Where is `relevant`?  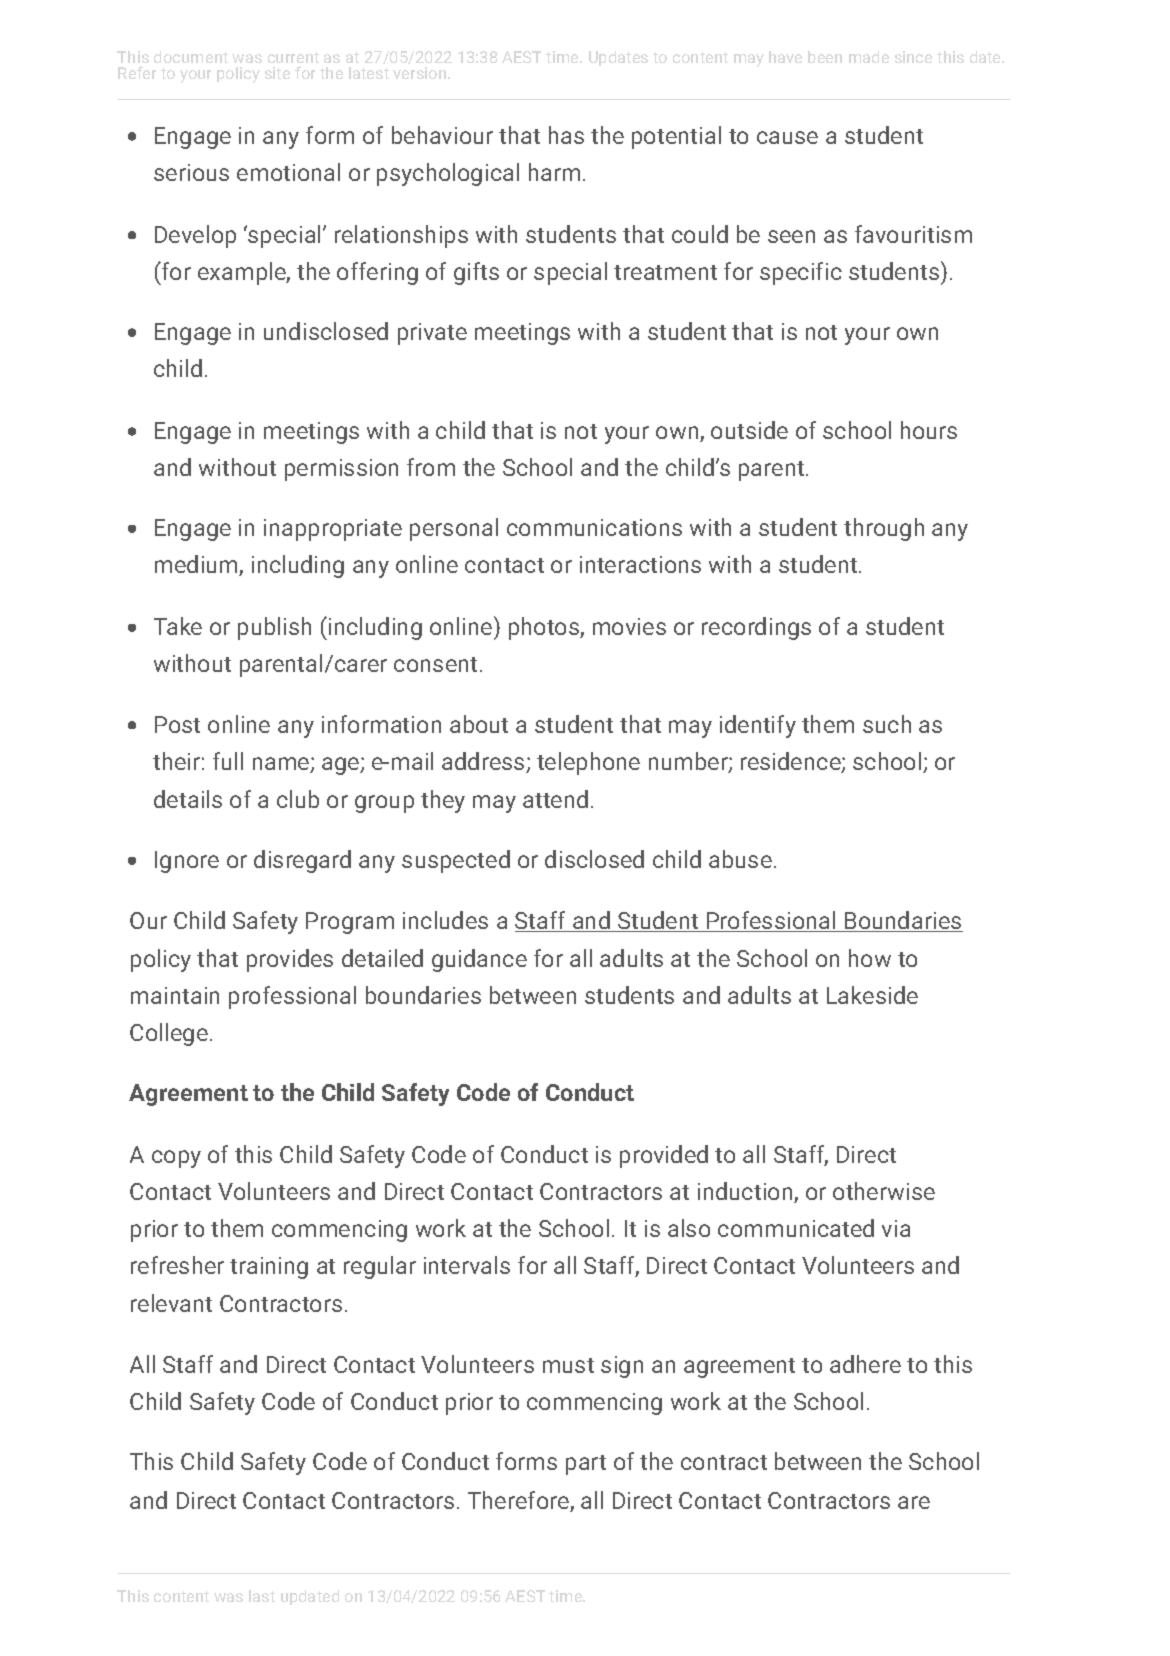 relevant is located at coordinates (171, 1303).
